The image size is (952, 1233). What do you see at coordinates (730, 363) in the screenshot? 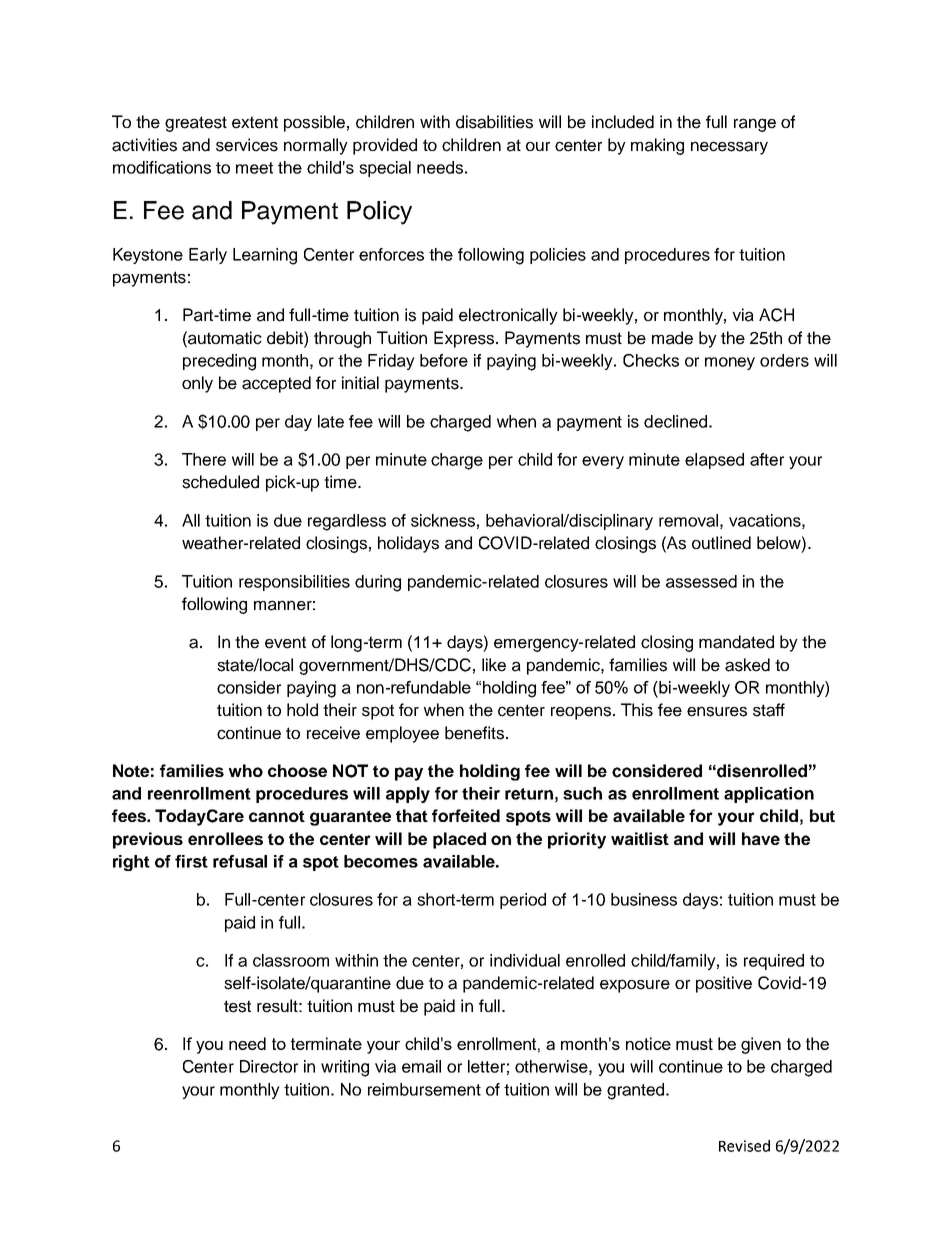
I see `money` at bounding box center [730, 363].
